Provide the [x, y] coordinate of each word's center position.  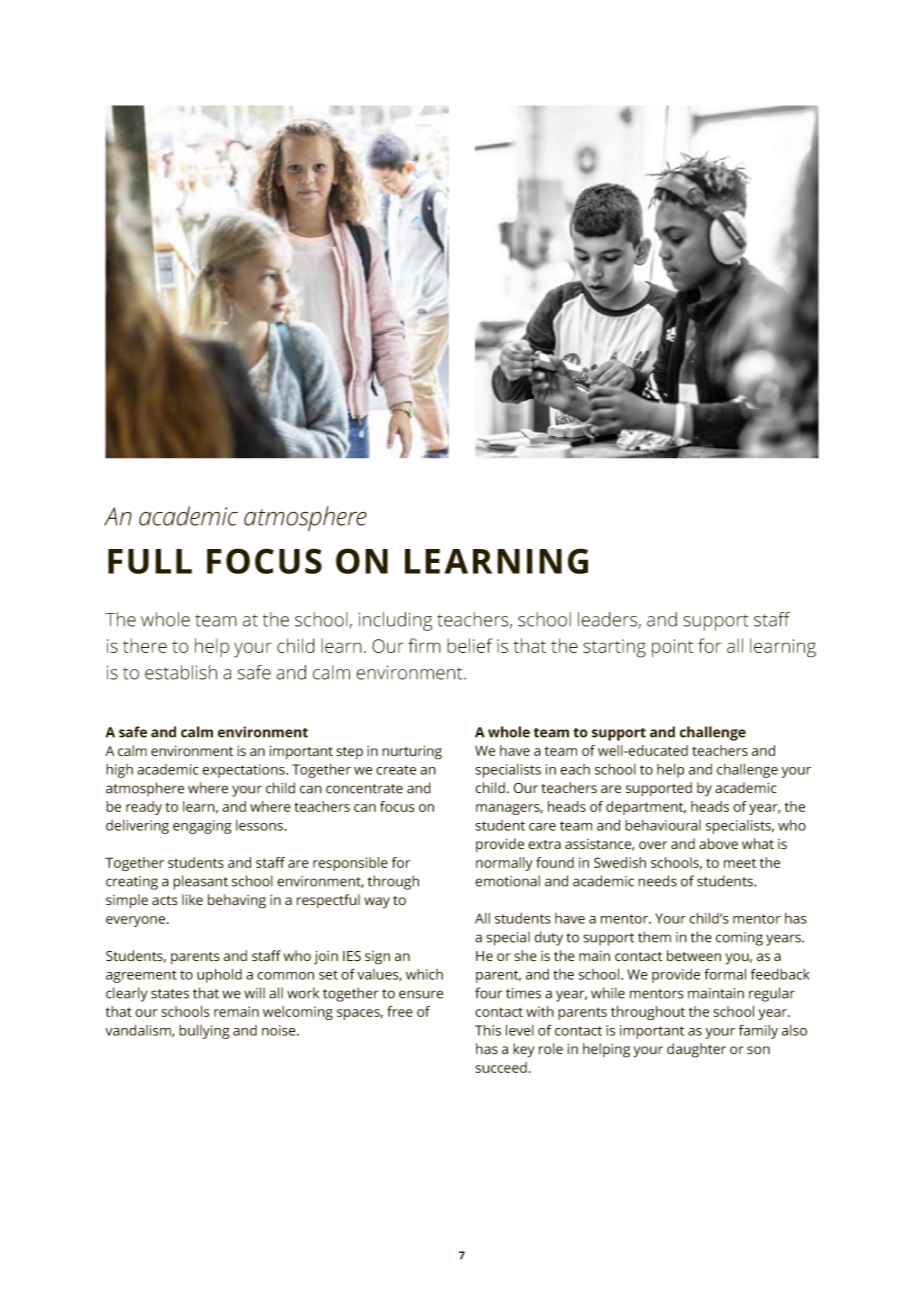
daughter [696, 1050]
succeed [501, 1067]
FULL [150, 561]
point [672, 648]
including [395, 621]
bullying [204, 1031]
